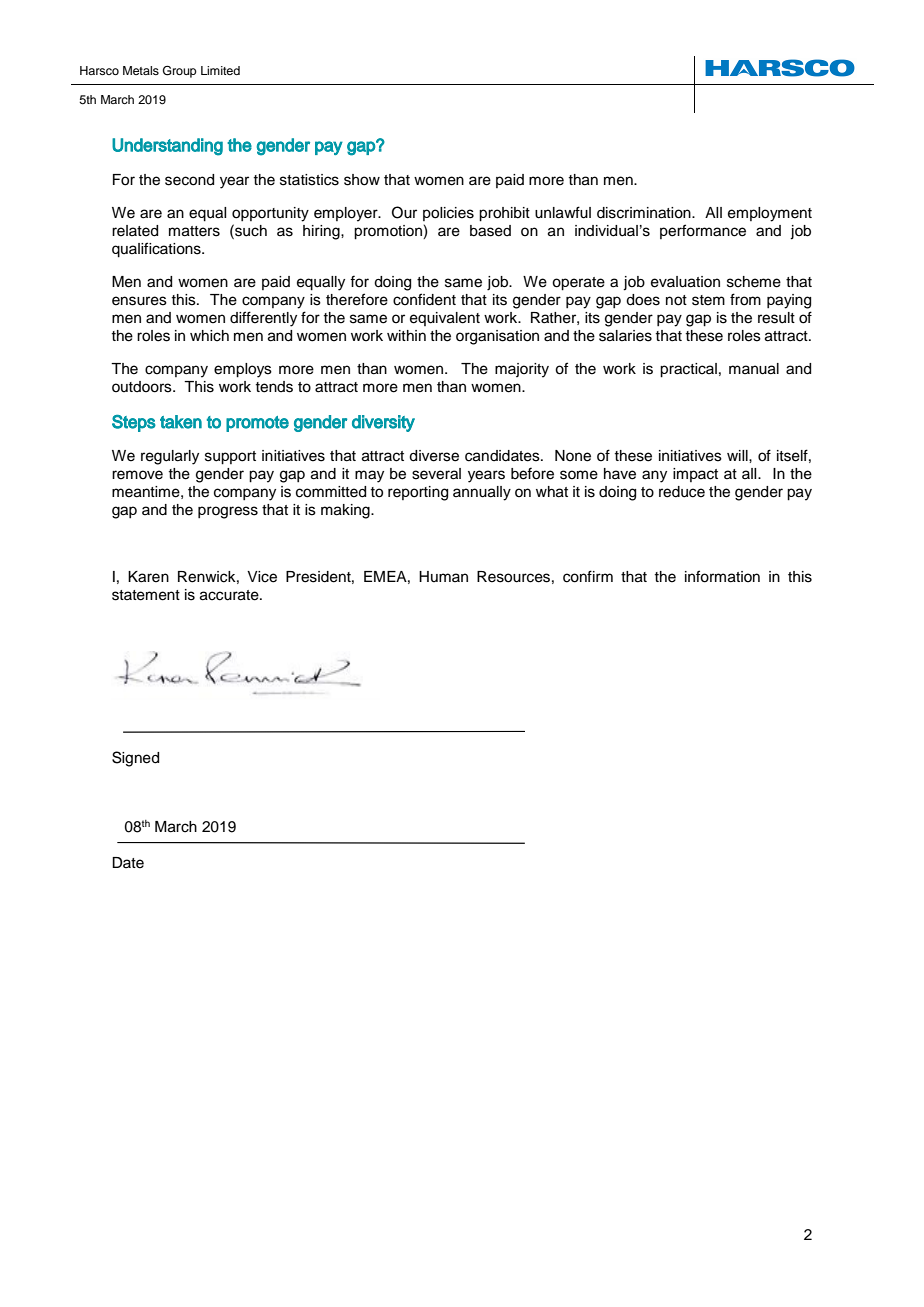 This document has height=1307, width=924. I want to click on confirm, so click(588, 576).
